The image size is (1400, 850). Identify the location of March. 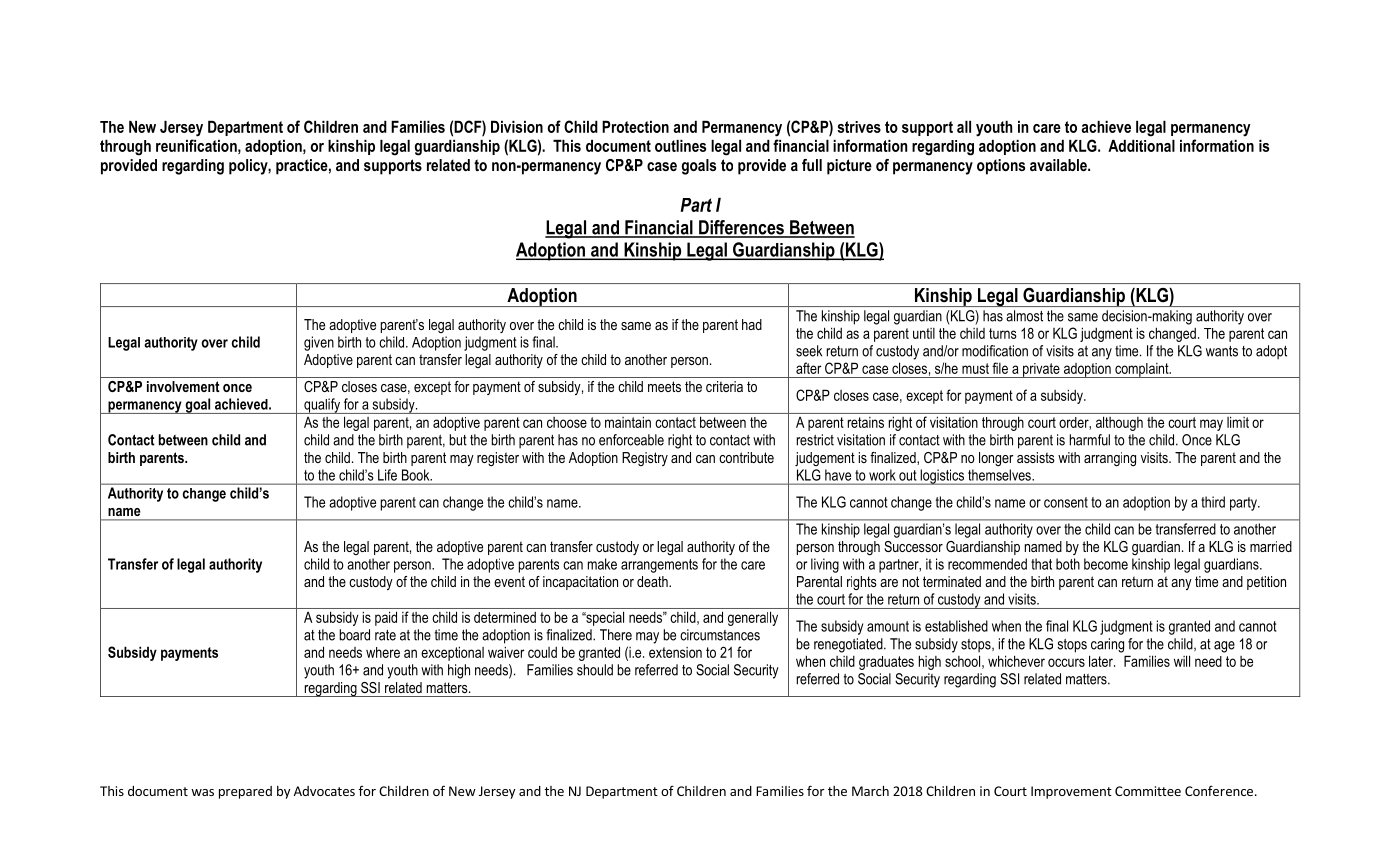
(870, 791).
